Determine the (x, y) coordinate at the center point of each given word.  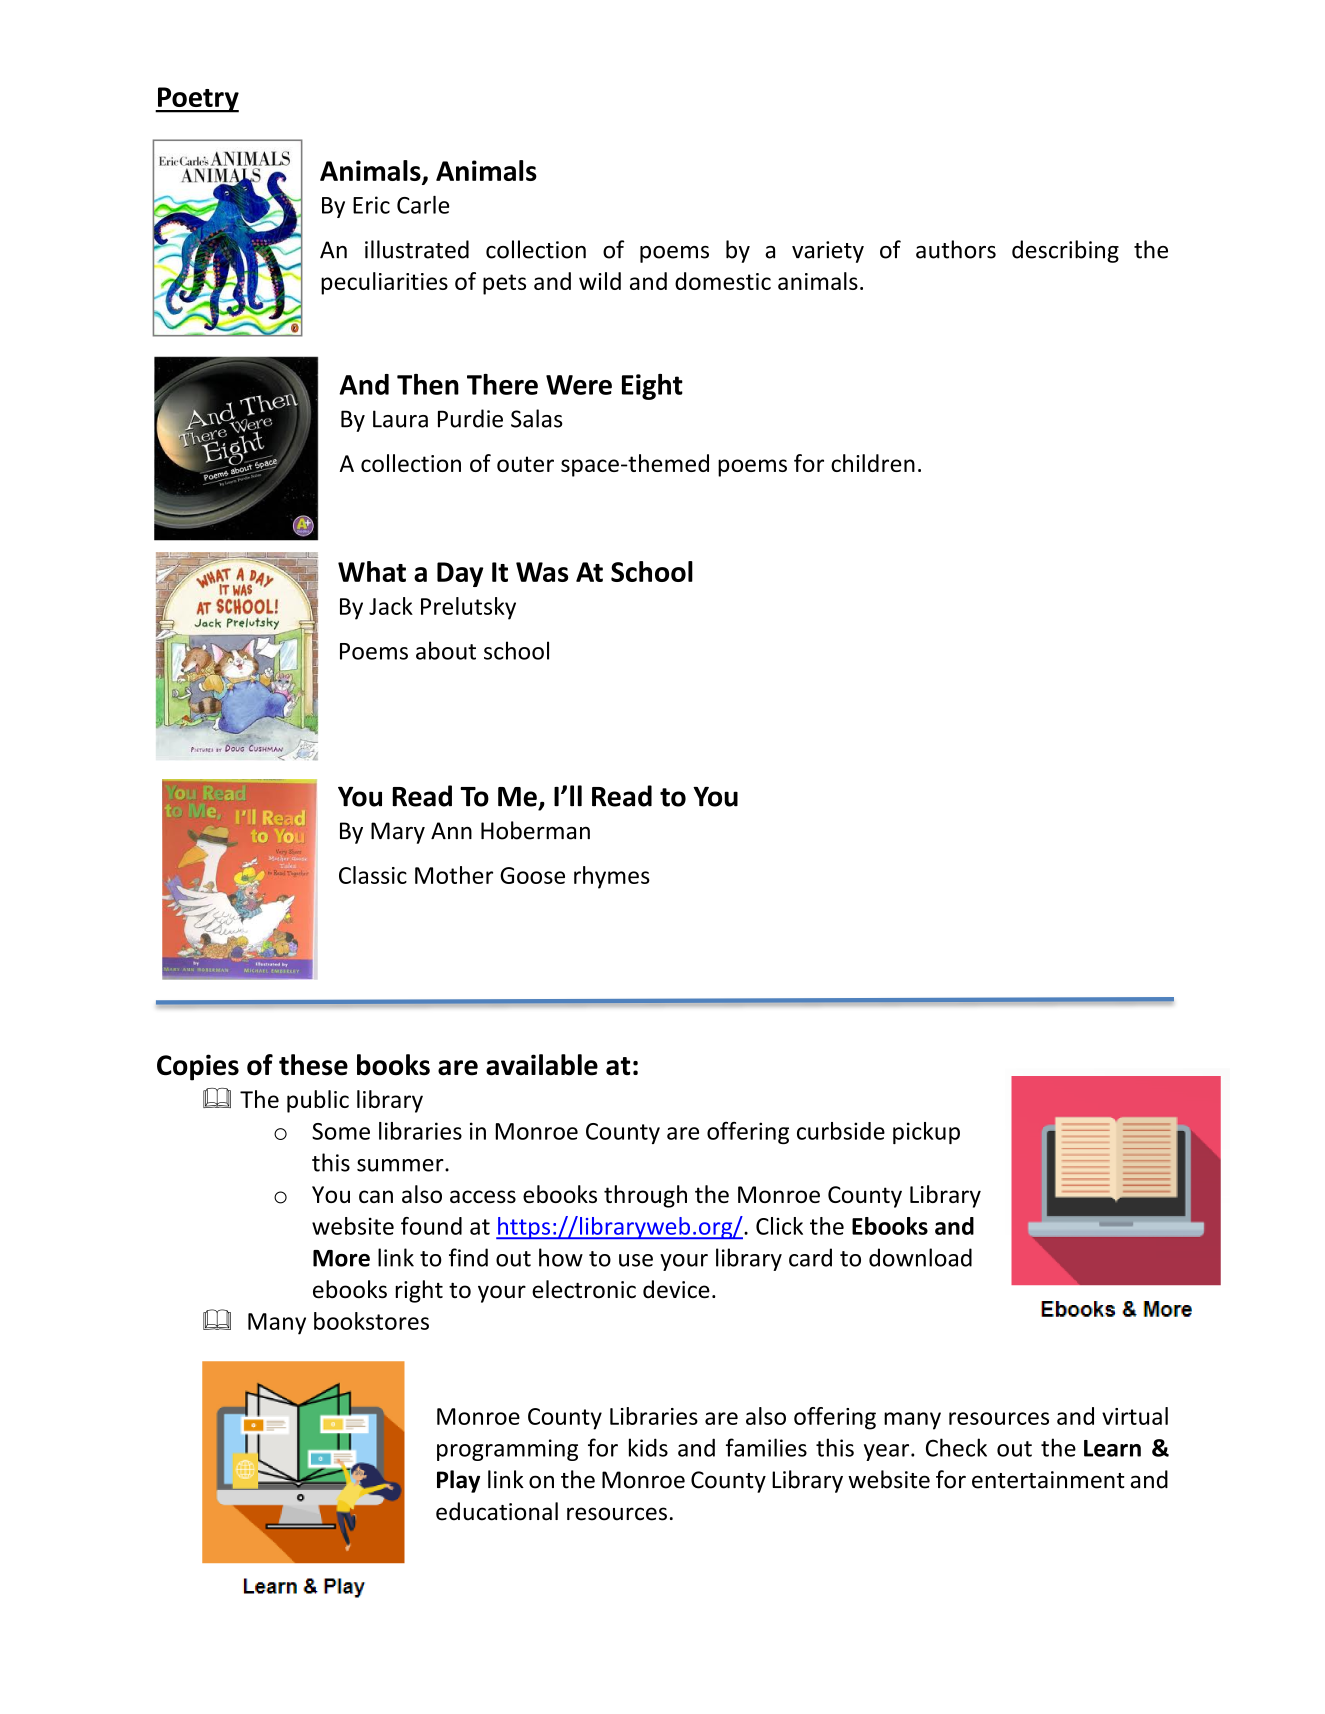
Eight (652, 387)
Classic (373, 875)
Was (542, 572)
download (920, 1257)
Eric (371, 205)
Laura (400, 419)
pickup (926, 1133)
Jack (391, 606)
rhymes (612, 877)
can (376, 1196)
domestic (723, 281)
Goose (532, 875)
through (645, 1196)
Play (458, 1481)
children (873, 463)
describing (1065, 251)
